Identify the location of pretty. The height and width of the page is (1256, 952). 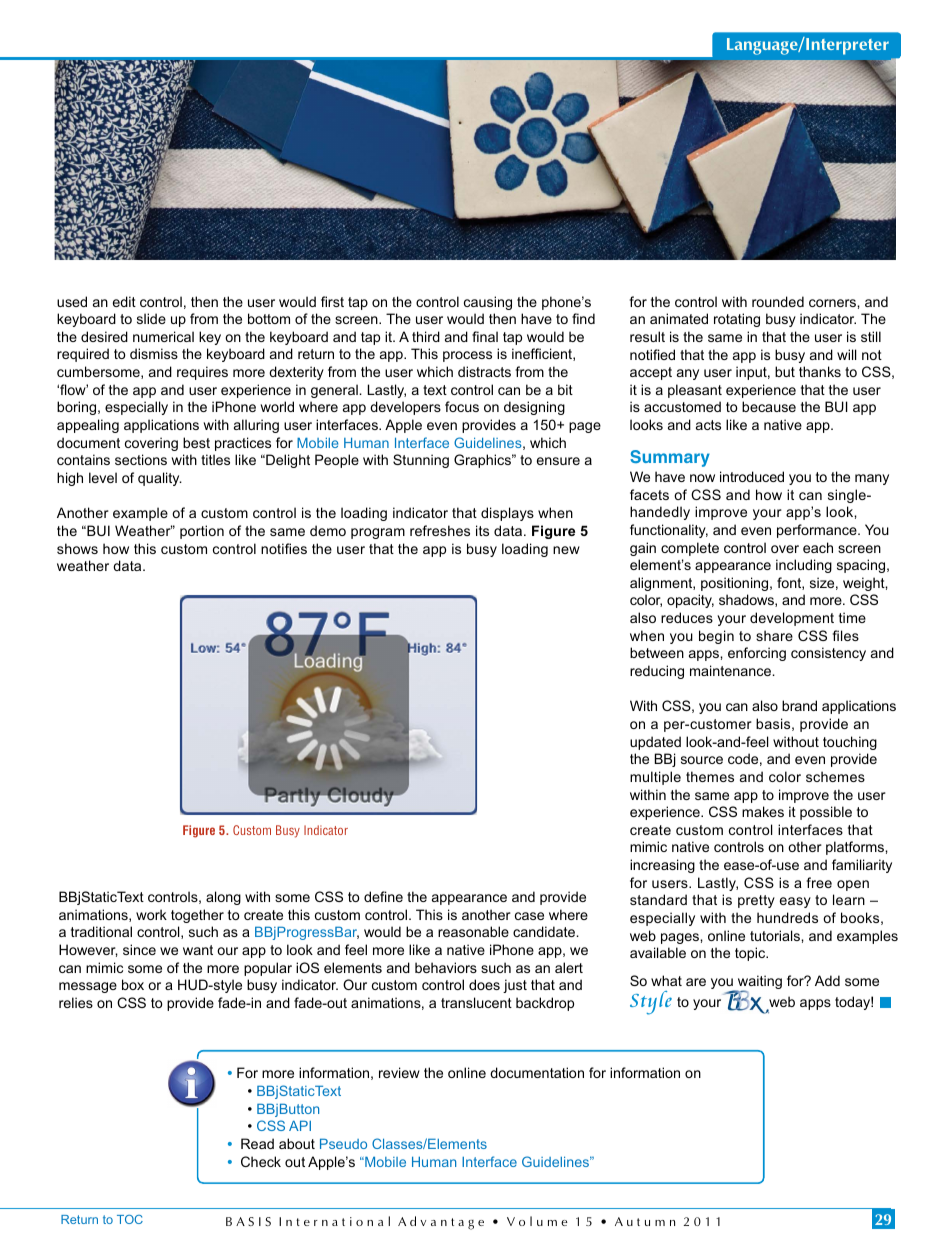
(756, 901).
